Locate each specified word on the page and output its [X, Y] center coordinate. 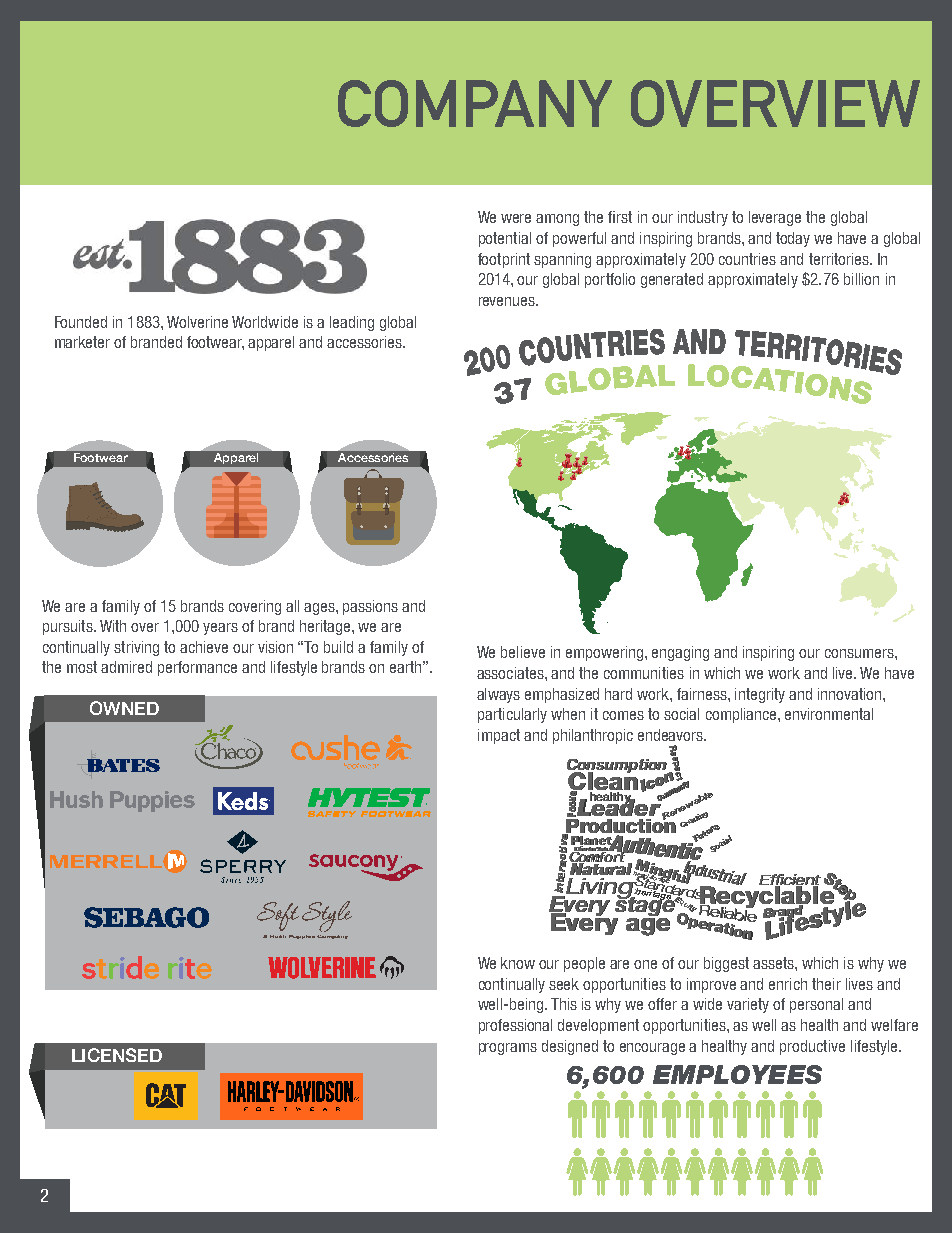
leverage [775, 218]
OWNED [124, 708]
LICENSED [117, 1055]
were [516, 218]
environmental [829, 714]
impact [499, 736]
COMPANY [475, 103]
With [113, 626]
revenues [508, 301]
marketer [82, 342]
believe [523, 652]
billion [861, 279]
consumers [860, 653]
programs [508, 1049]
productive [812, 1047]
